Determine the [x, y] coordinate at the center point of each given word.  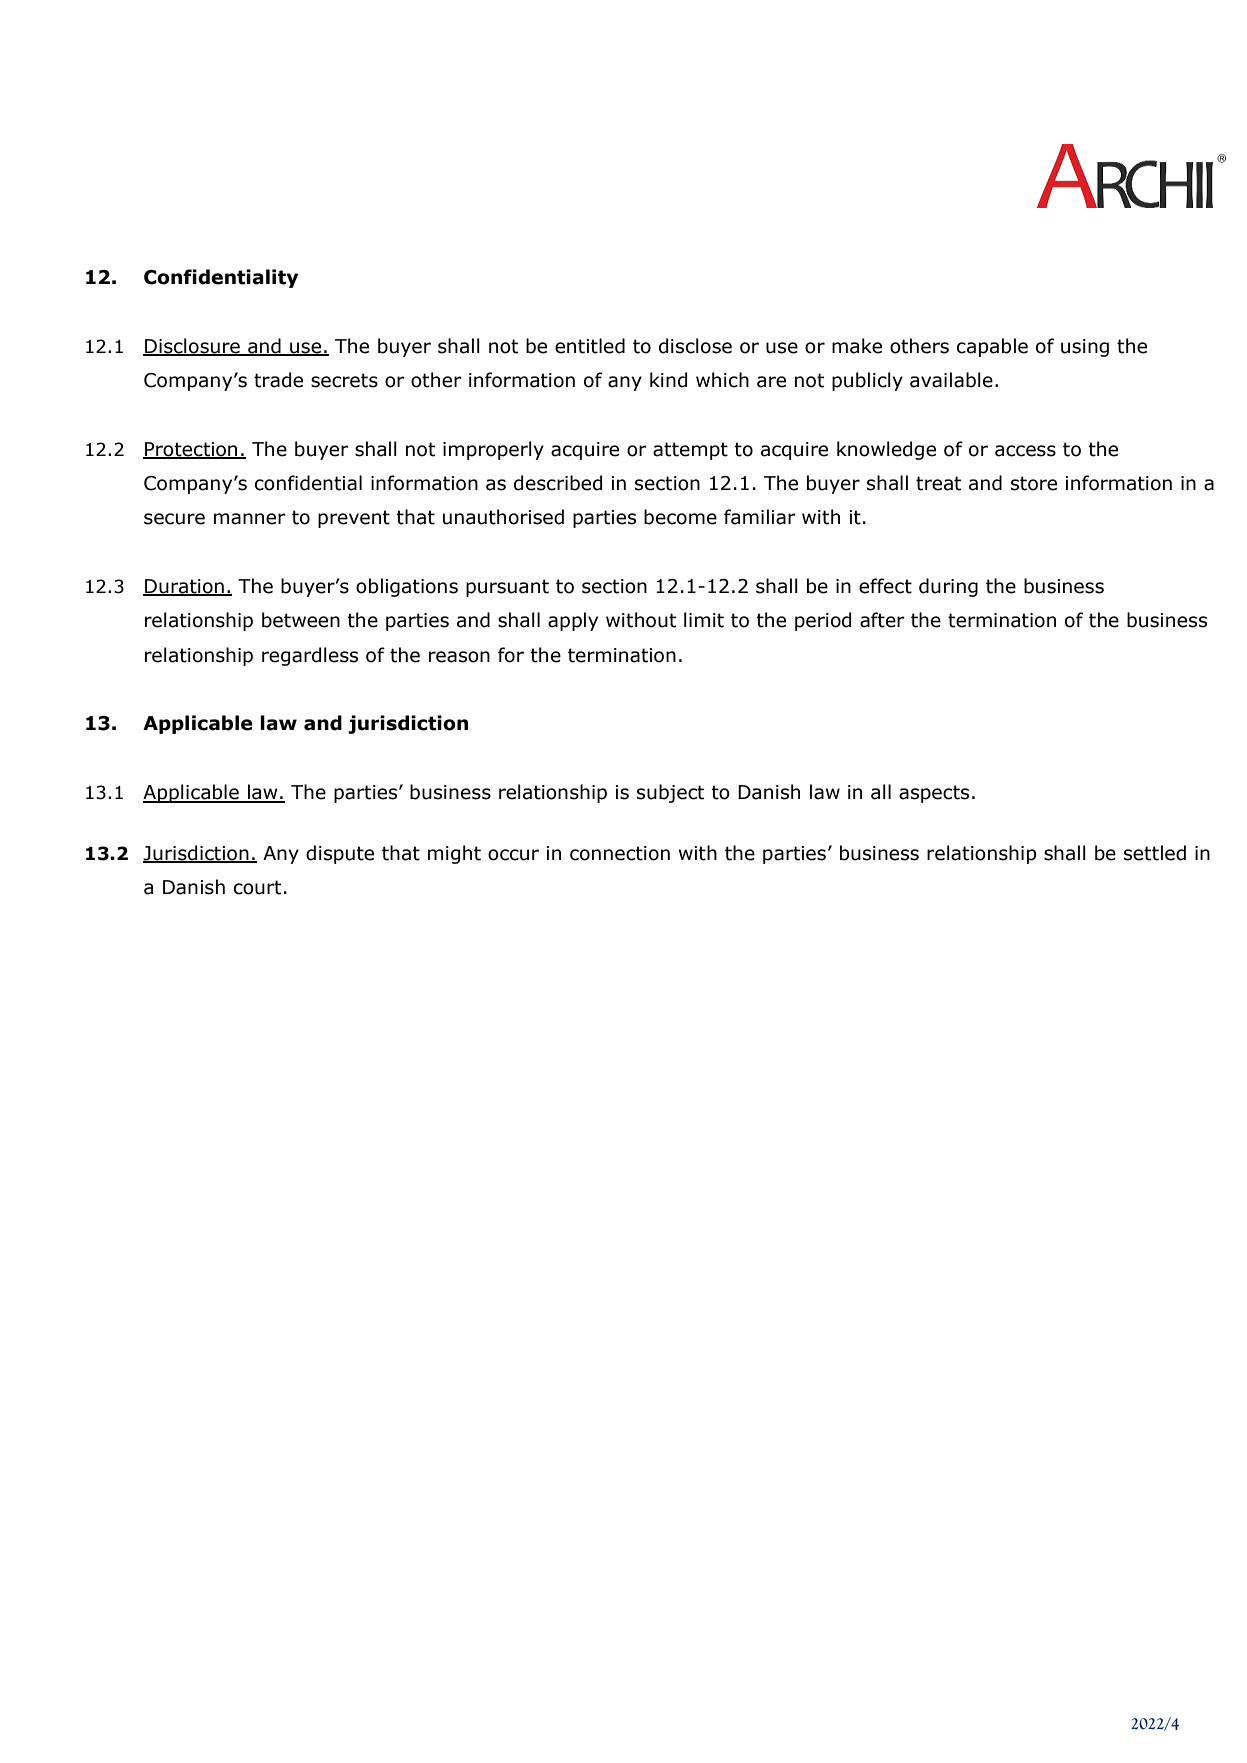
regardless [310, 656]
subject [670, 793]
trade [278, 380]
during [948, 587]
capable [992, 347]
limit [704, 620]
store [1034, 483]
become [680, 517]
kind [668, 380]
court [257, 887]
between [301, 620]
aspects [934, 794]
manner [250, 519]
